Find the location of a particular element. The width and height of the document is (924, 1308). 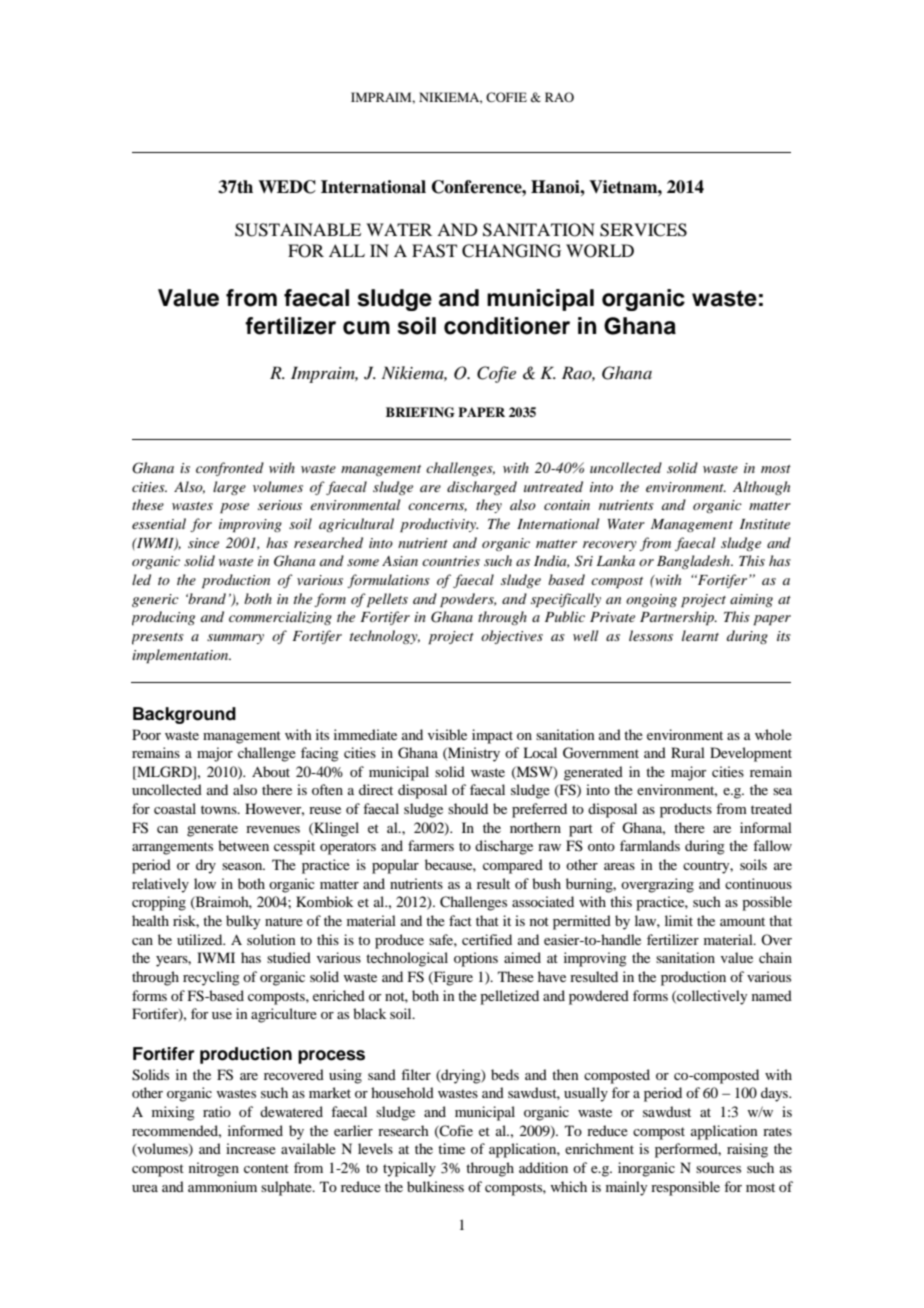

time is located at coordinates (451, 1148).
